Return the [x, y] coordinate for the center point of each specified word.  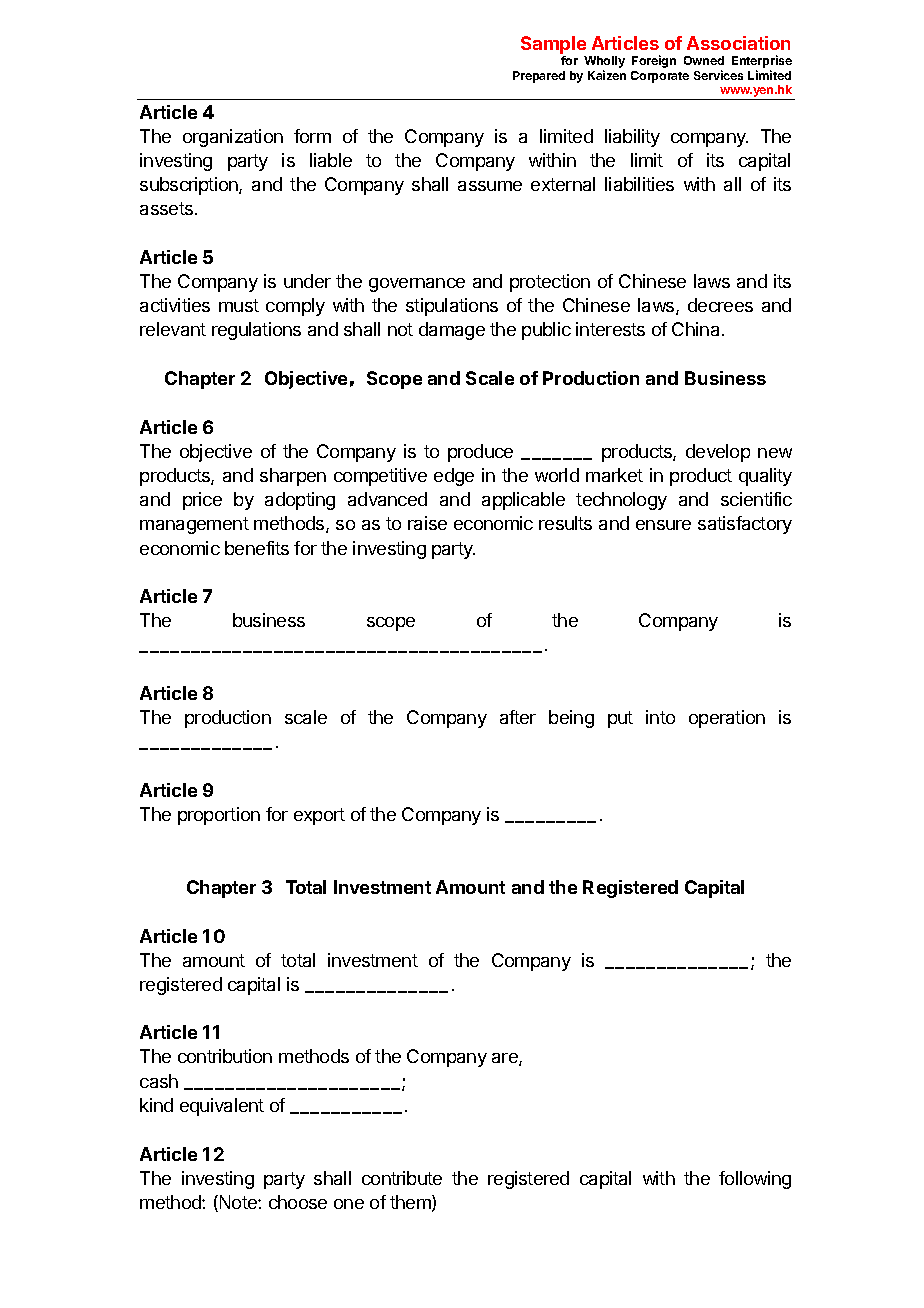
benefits [257, 548]
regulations [256, 331]
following [755, 1180]
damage [452, 331]
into [660, 717]
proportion [219, 816]
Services [718, 75]
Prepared [539, 77]
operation [727, 719]
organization [233, 138]
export [319, 816]
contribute [402, 1178]
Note [238, 1203]
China [695, 329]
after [518, 717]
